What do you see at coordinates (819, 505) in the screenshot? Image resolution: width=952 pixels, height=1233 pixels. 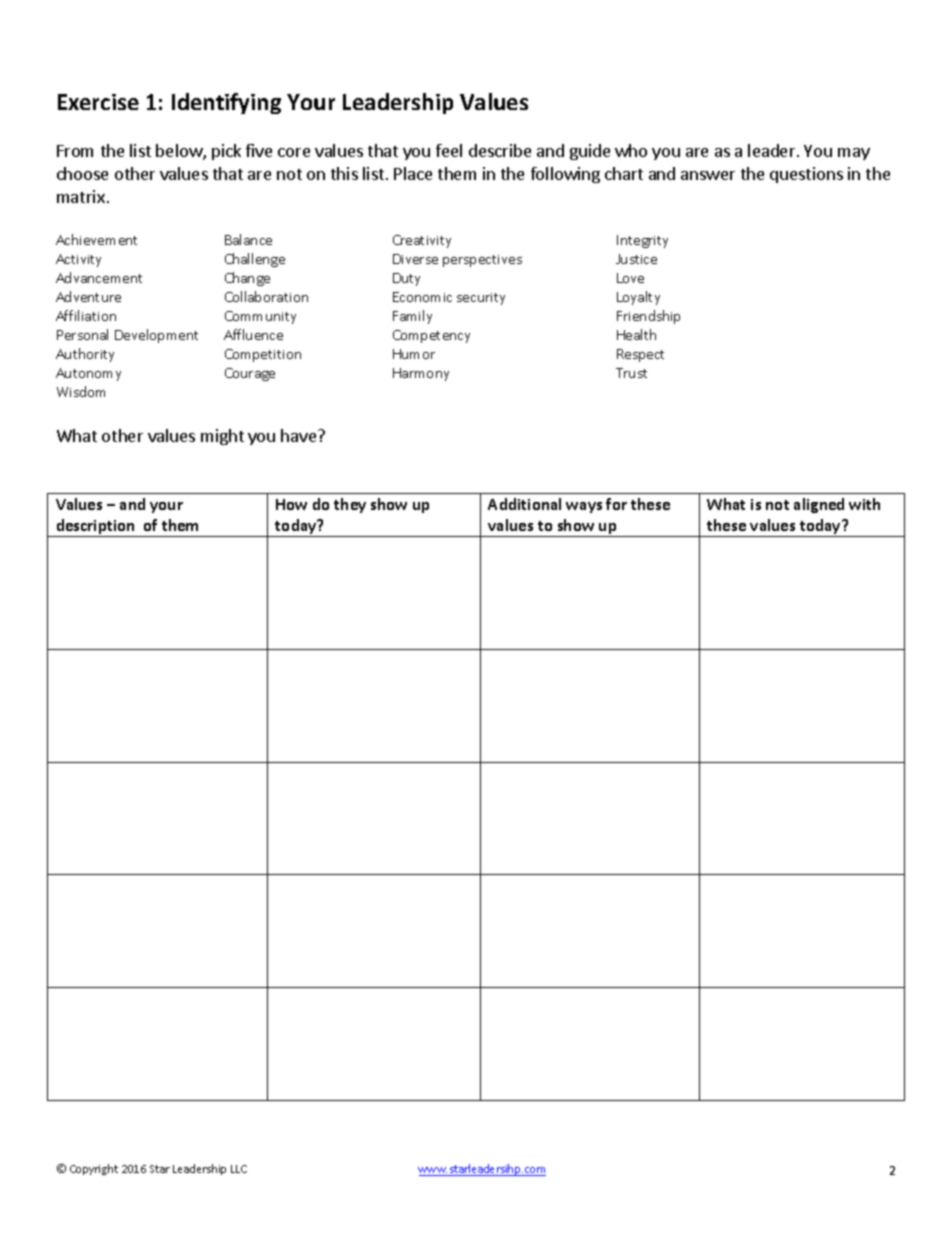 I see `aligned` at bounding box center [819, 505].
